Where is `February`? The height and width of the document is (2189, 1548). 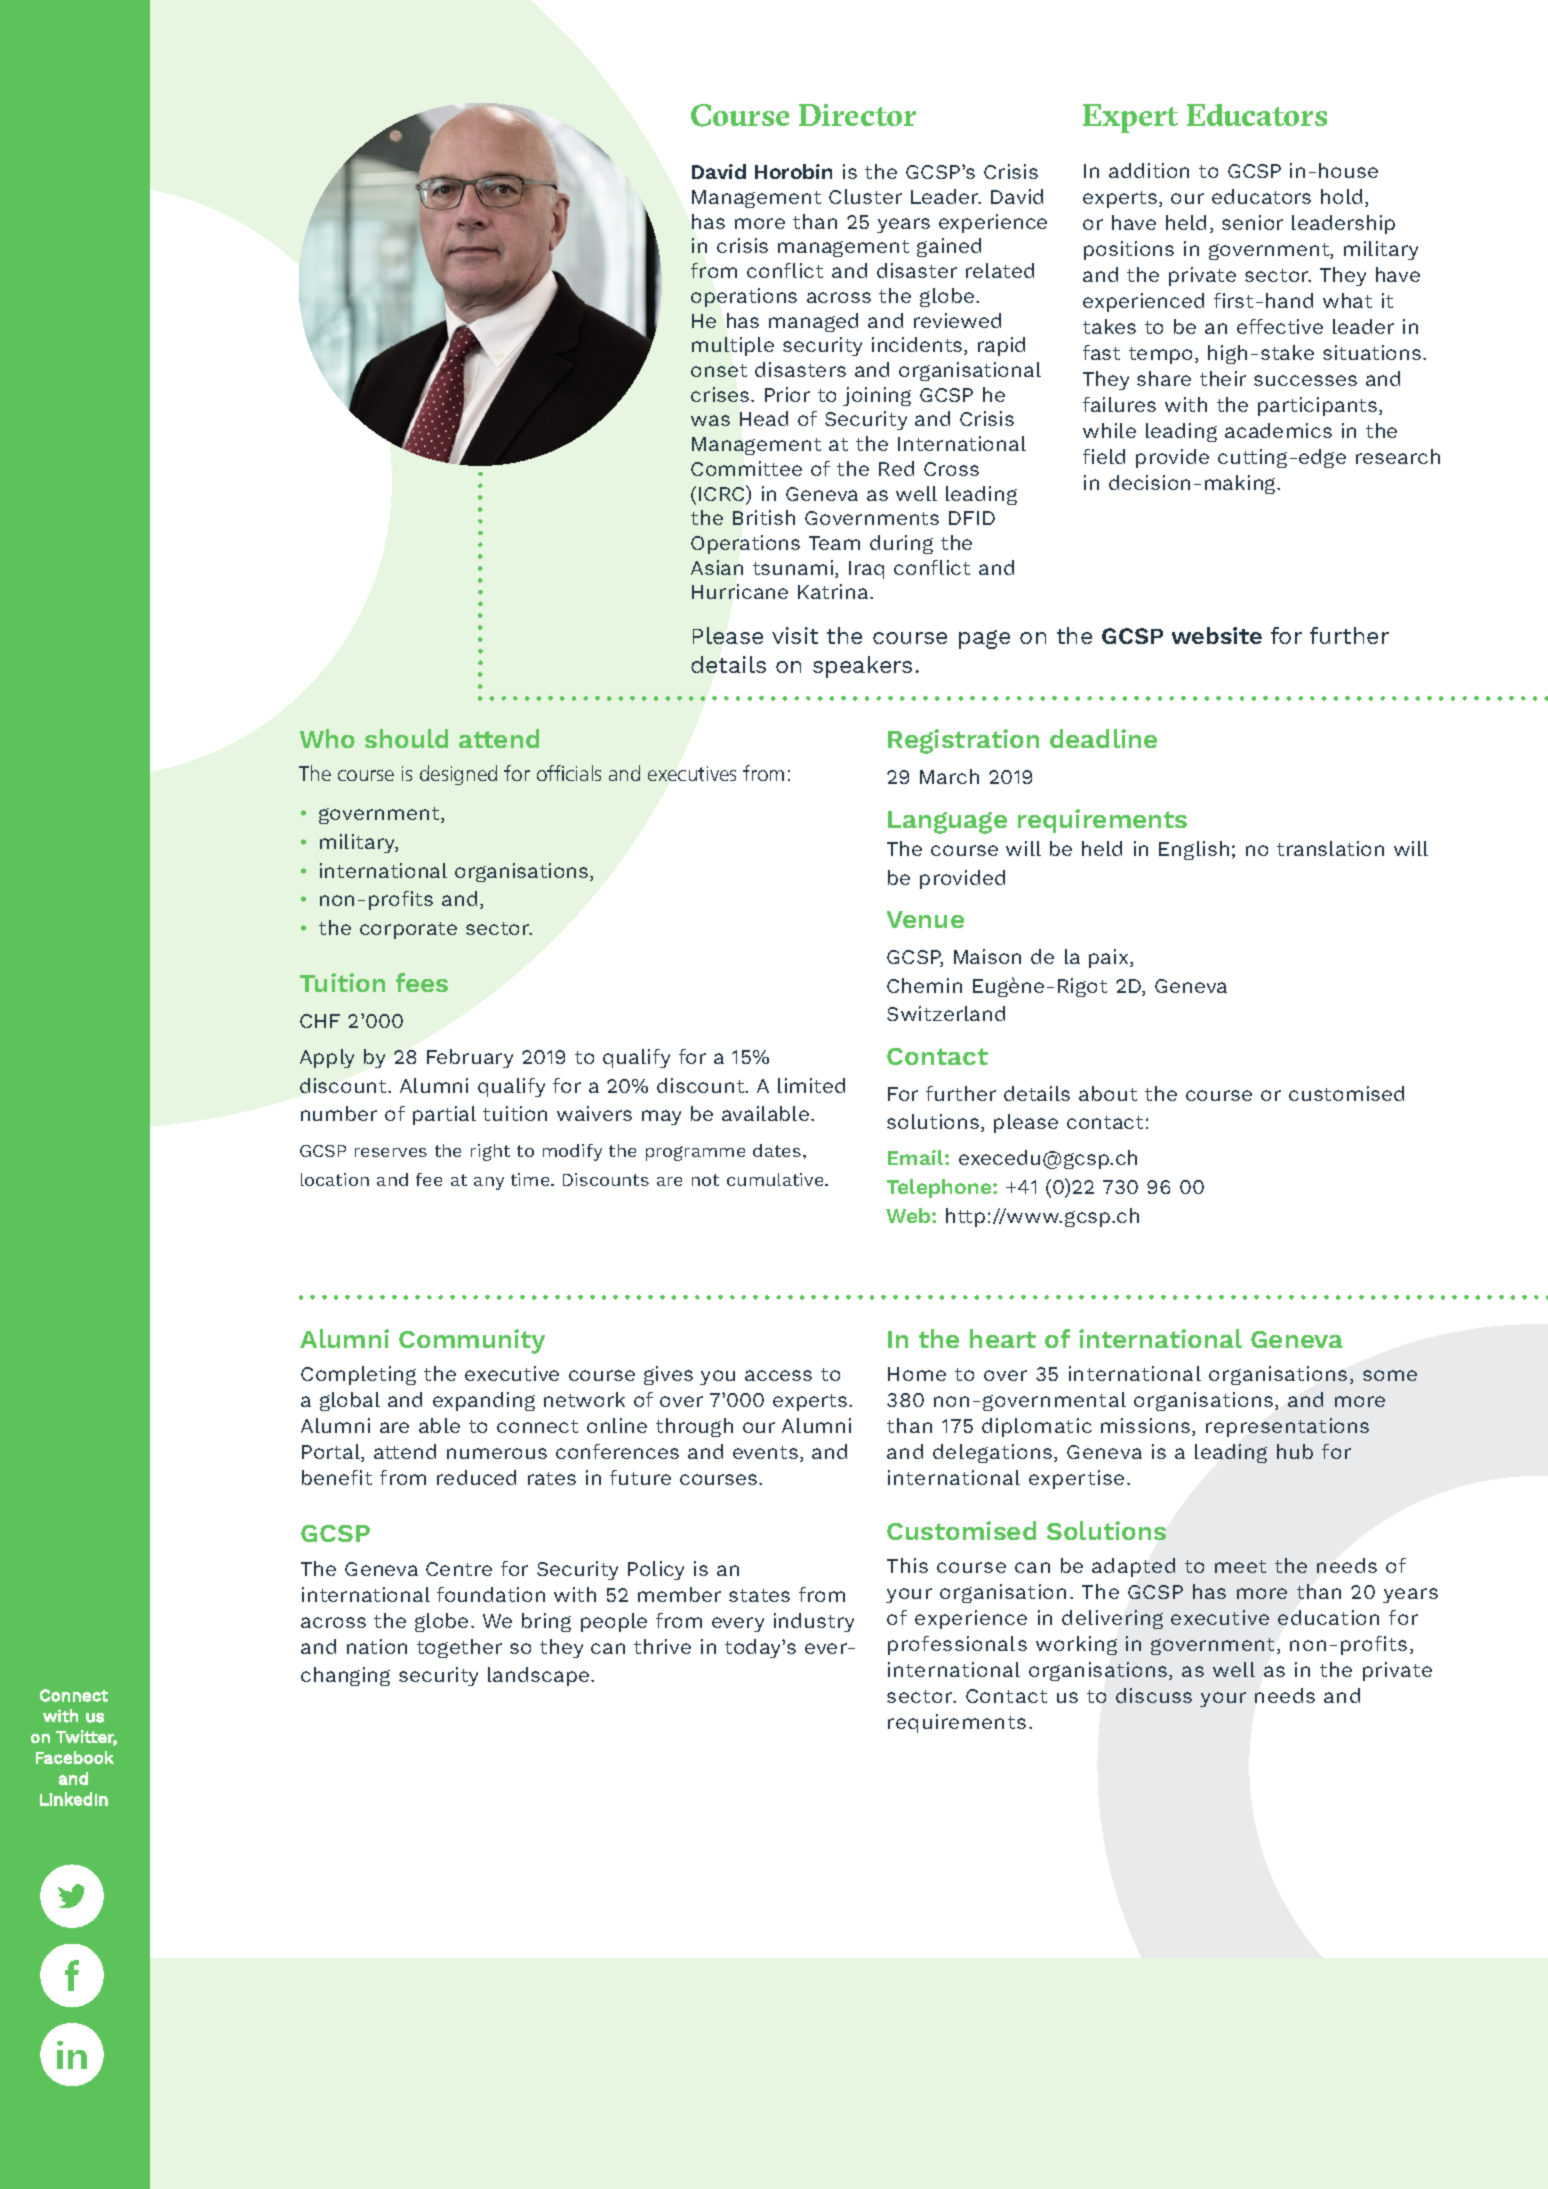 February is located at coordinates (470, 1058).
